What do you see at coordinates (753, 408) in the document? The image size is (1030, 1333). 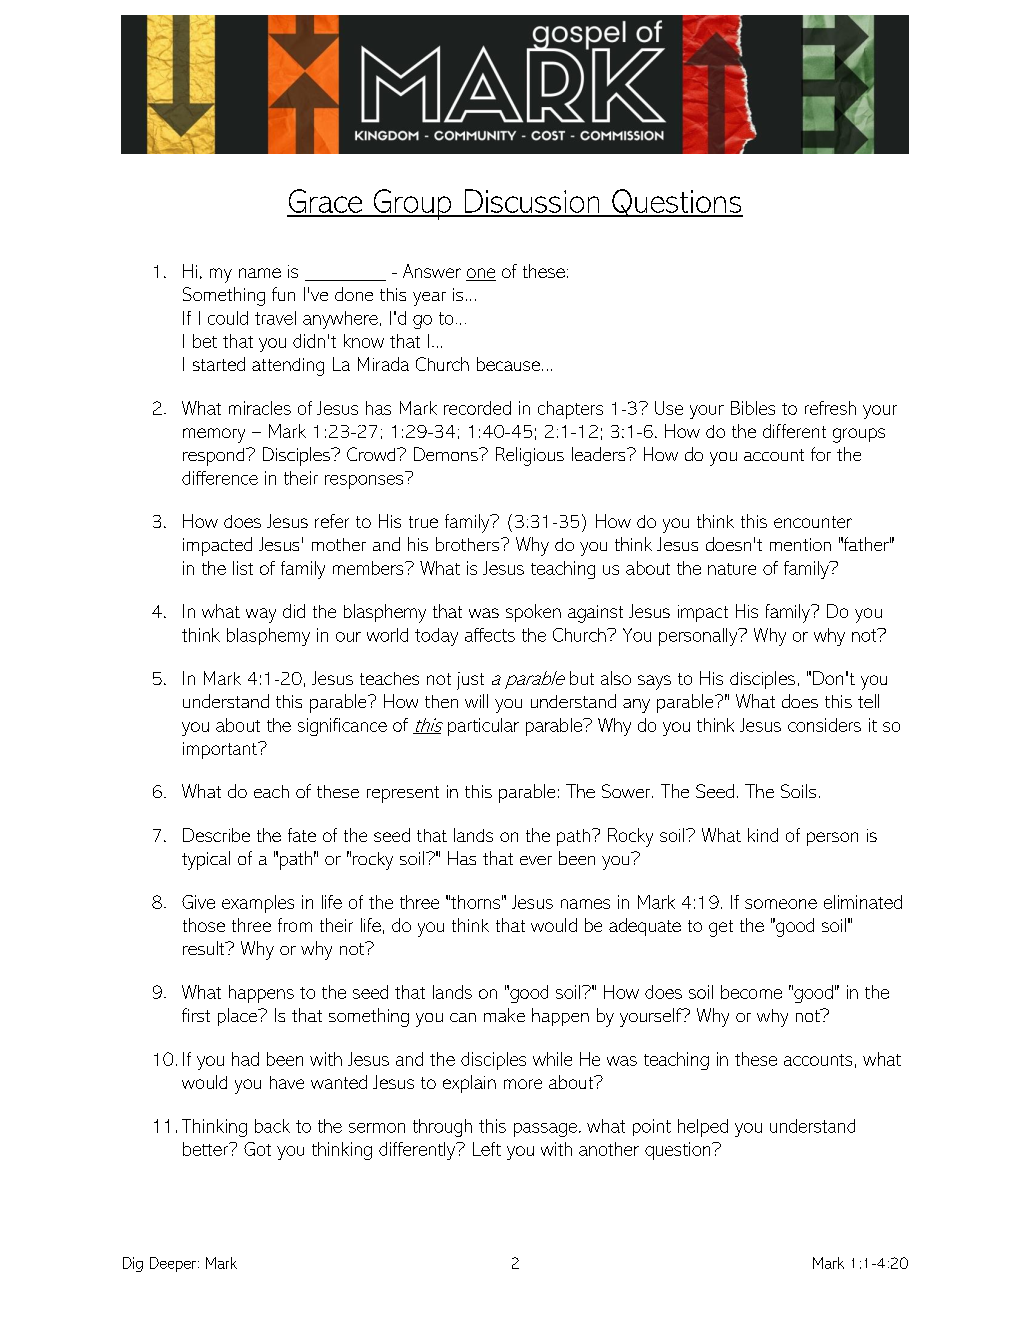 I see `Bibles` at bounding box center [753, 408].
